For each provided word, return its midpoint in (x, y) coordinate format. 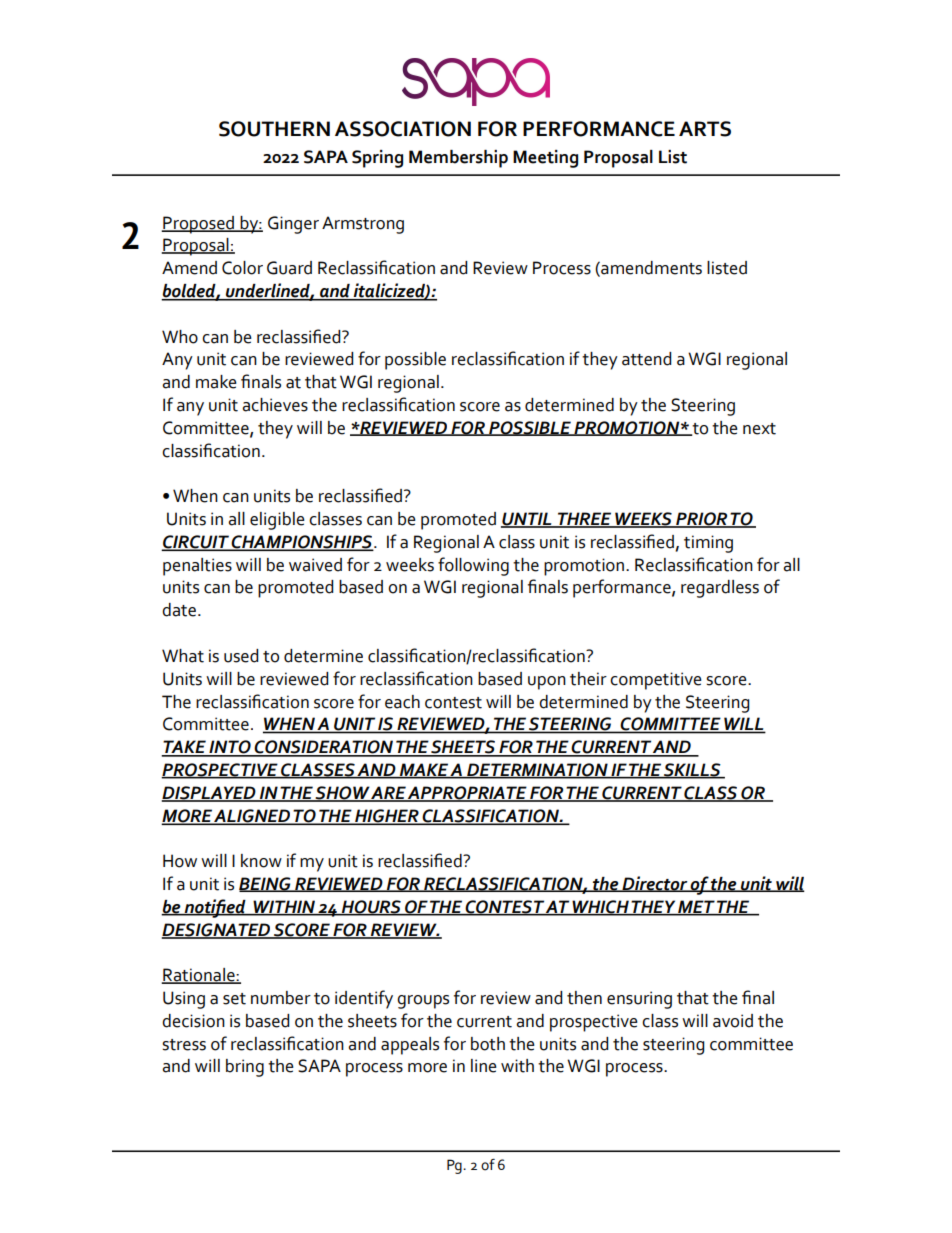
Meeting (545, 159)
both (488, 1044)
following (473, 566)
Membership (458, 159)
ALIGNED (252, 816)
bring (245, 1068)
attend (646, 359)
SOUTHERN (274, 129)
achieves (275, 405)
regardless (720, 589)
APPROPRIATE (467, 793)
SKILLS (692, 771)
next (759, 429)
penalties (197, 567)
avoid (733, 1021)
